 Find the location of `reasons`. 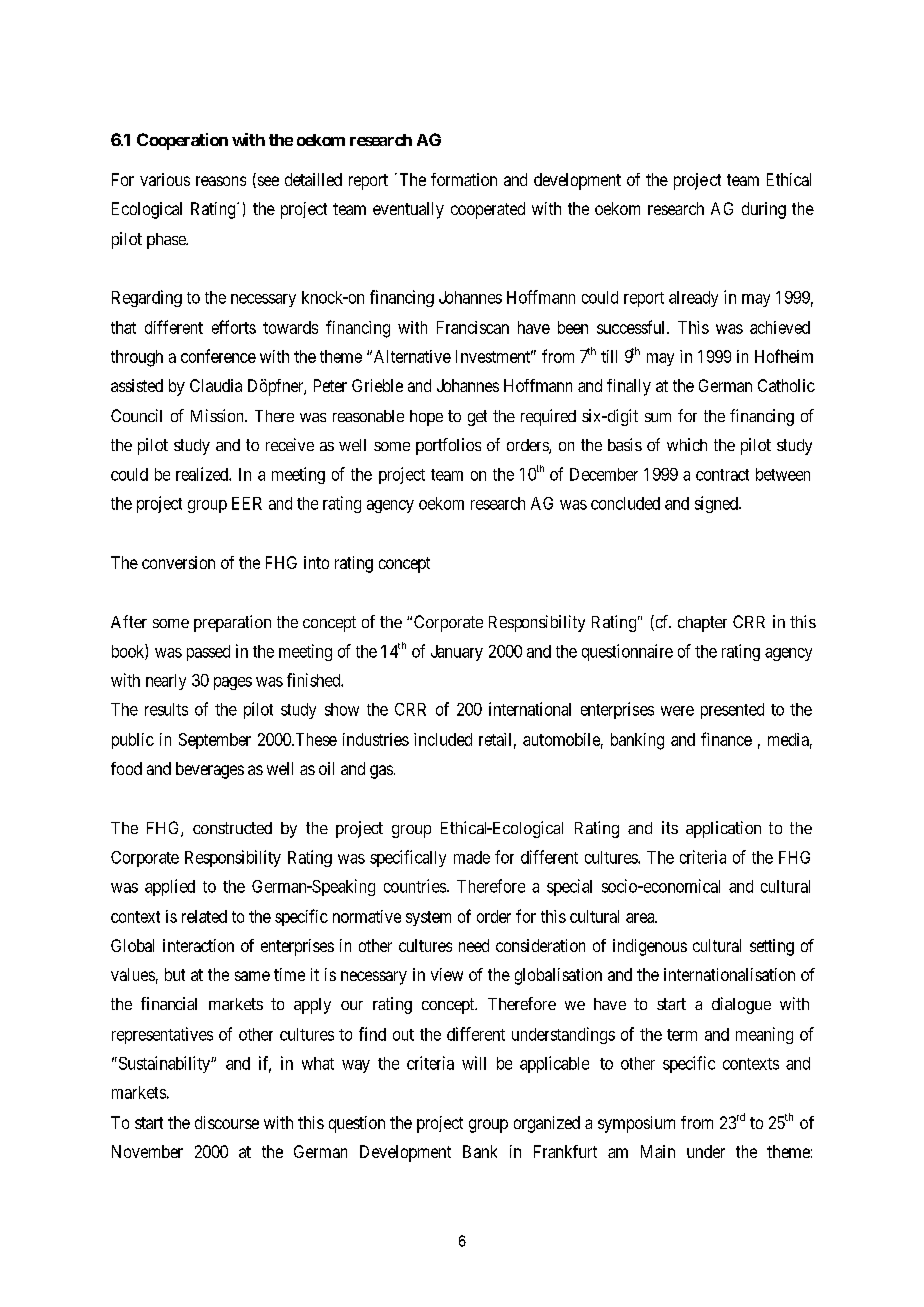

reasons is located at coordinates (221, 181).
